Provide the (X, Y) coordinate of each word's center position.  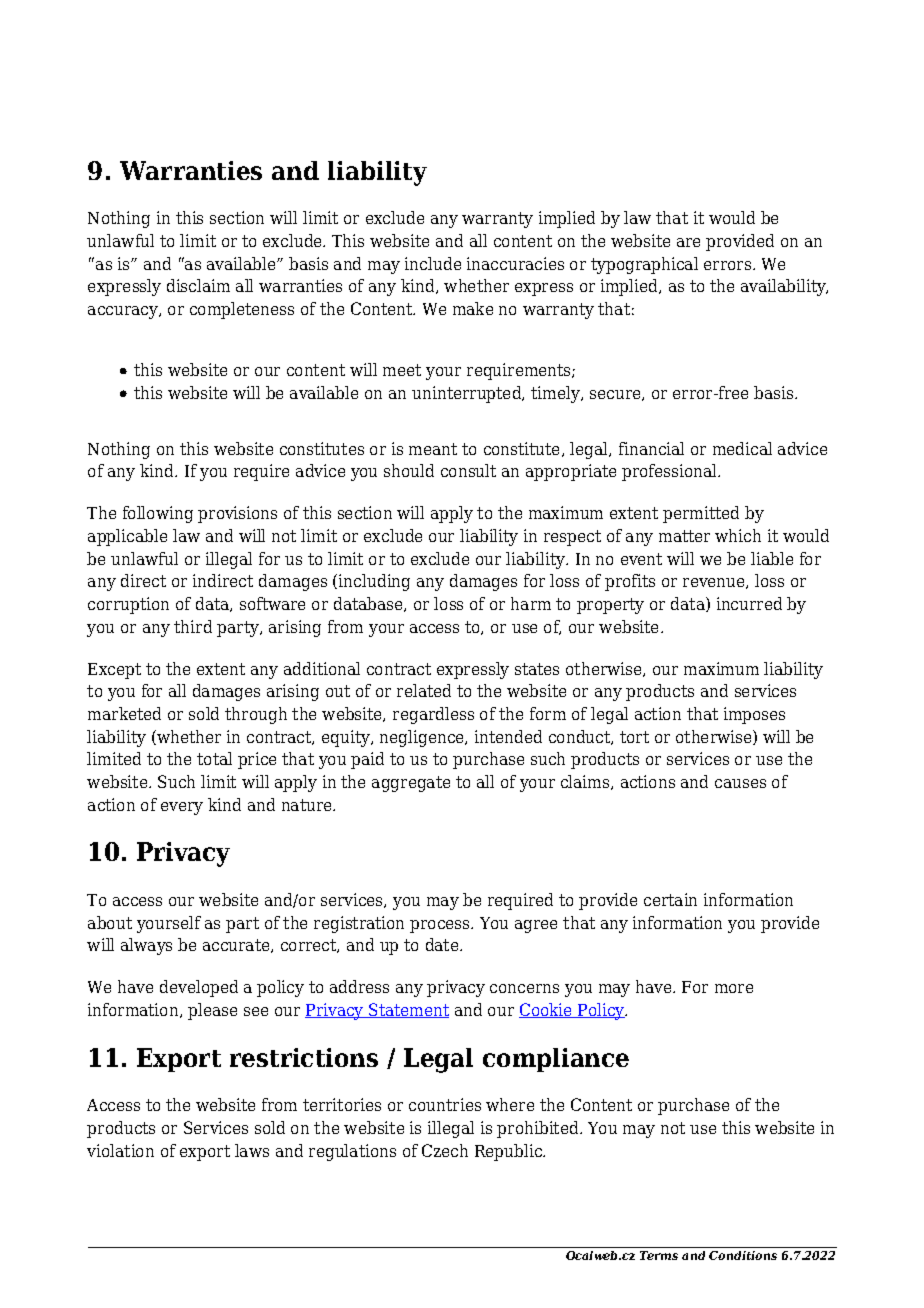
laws (252, 1150)
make (473, 308)
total (214, 758)
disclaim (198, 285)
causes (740, 783)
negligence (423, 738)
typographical (644, 265)
